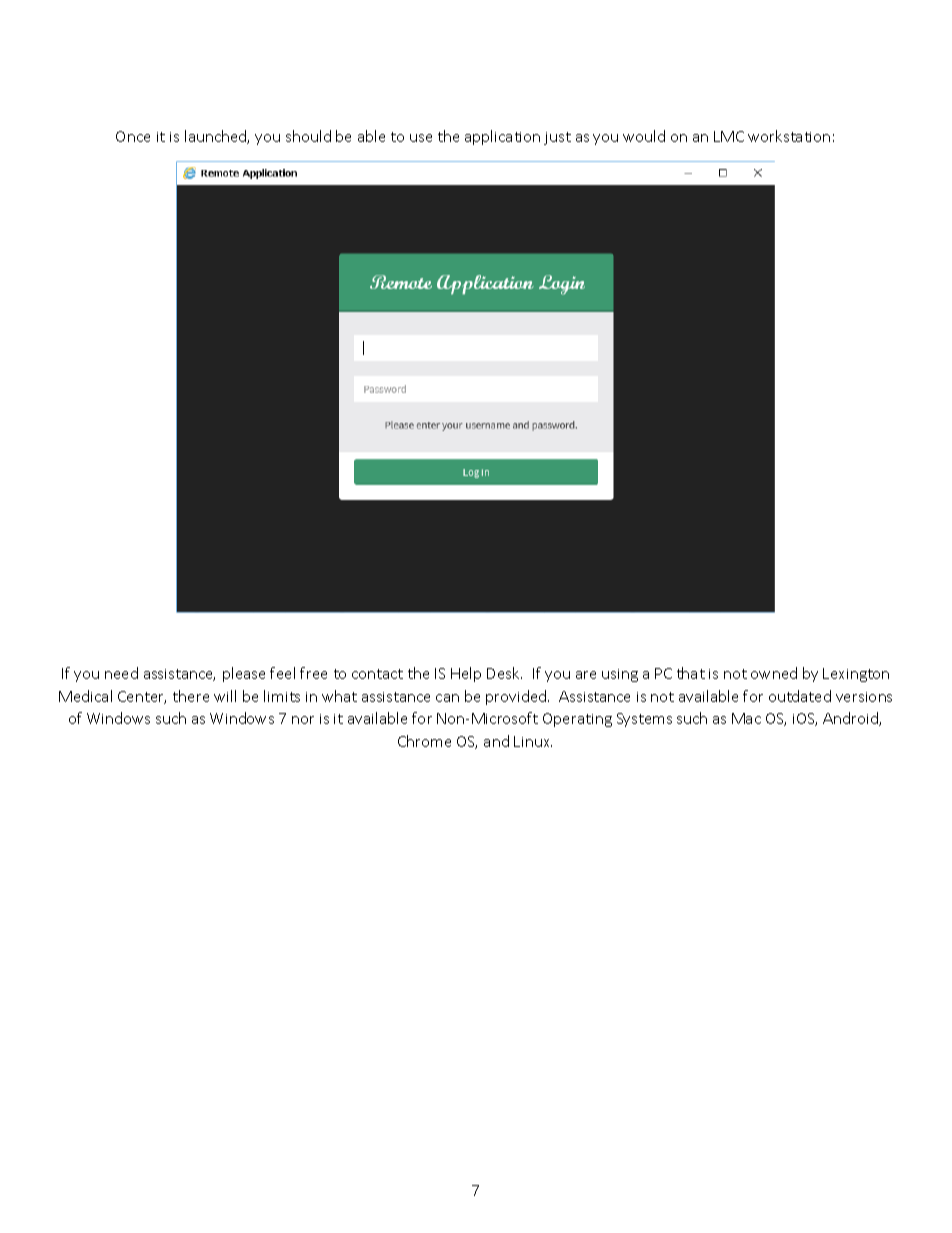  Describe the element at coordinates (774, 673) in the screenshot. I see `owned` at that location.
